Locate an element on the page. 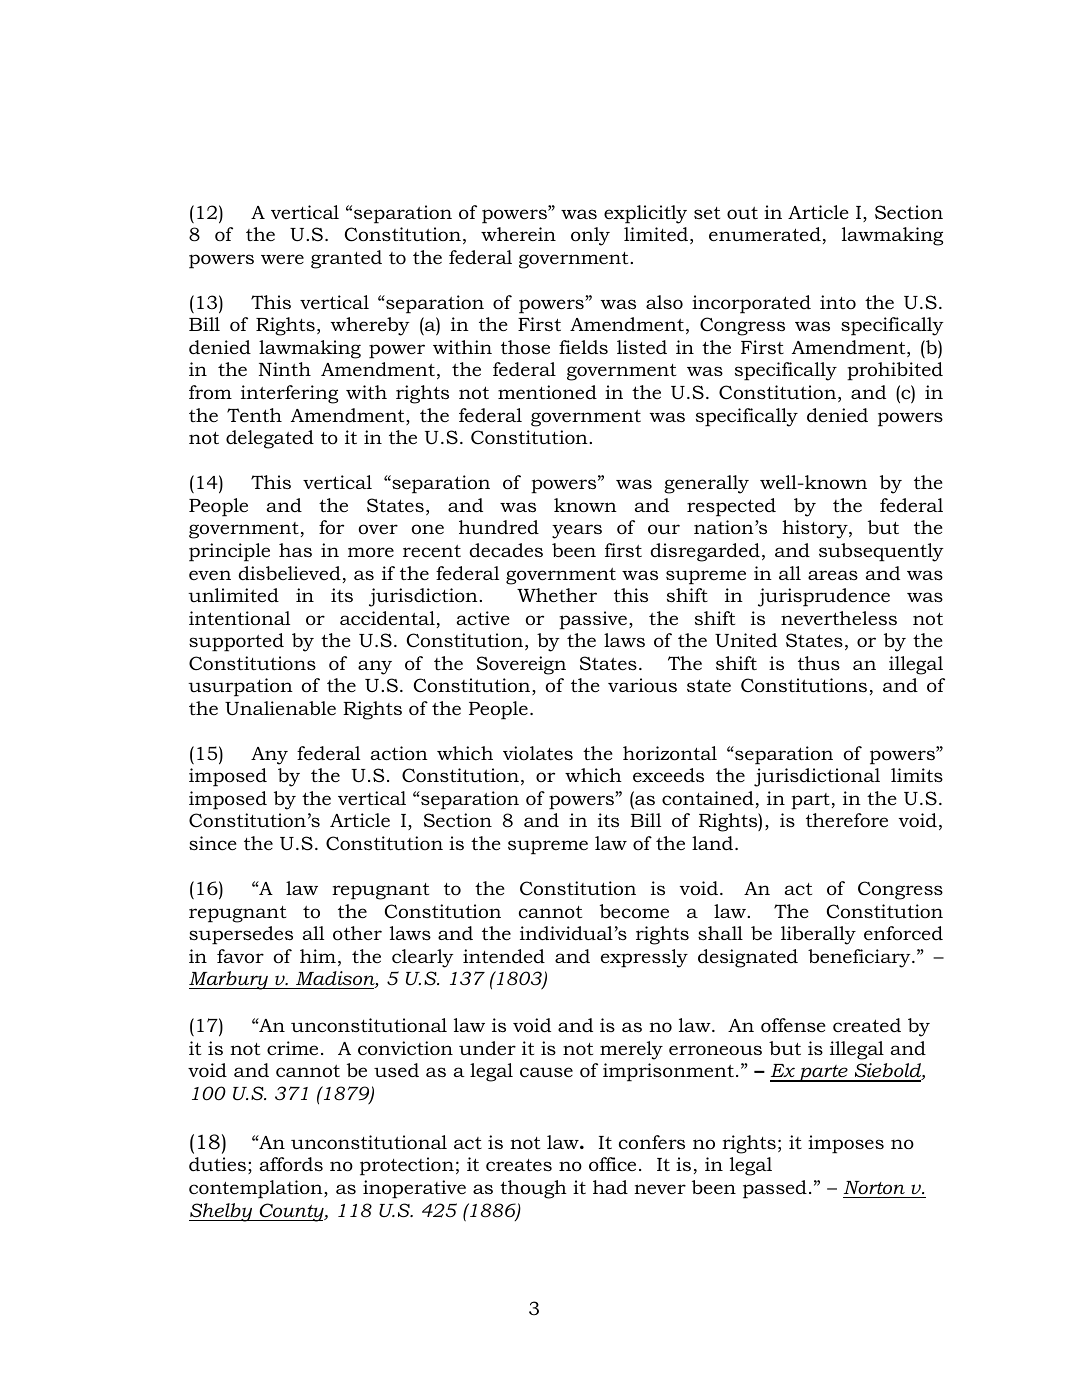 This document has height=1383, width=1069. liberally is located at coordinates (818, 935).
